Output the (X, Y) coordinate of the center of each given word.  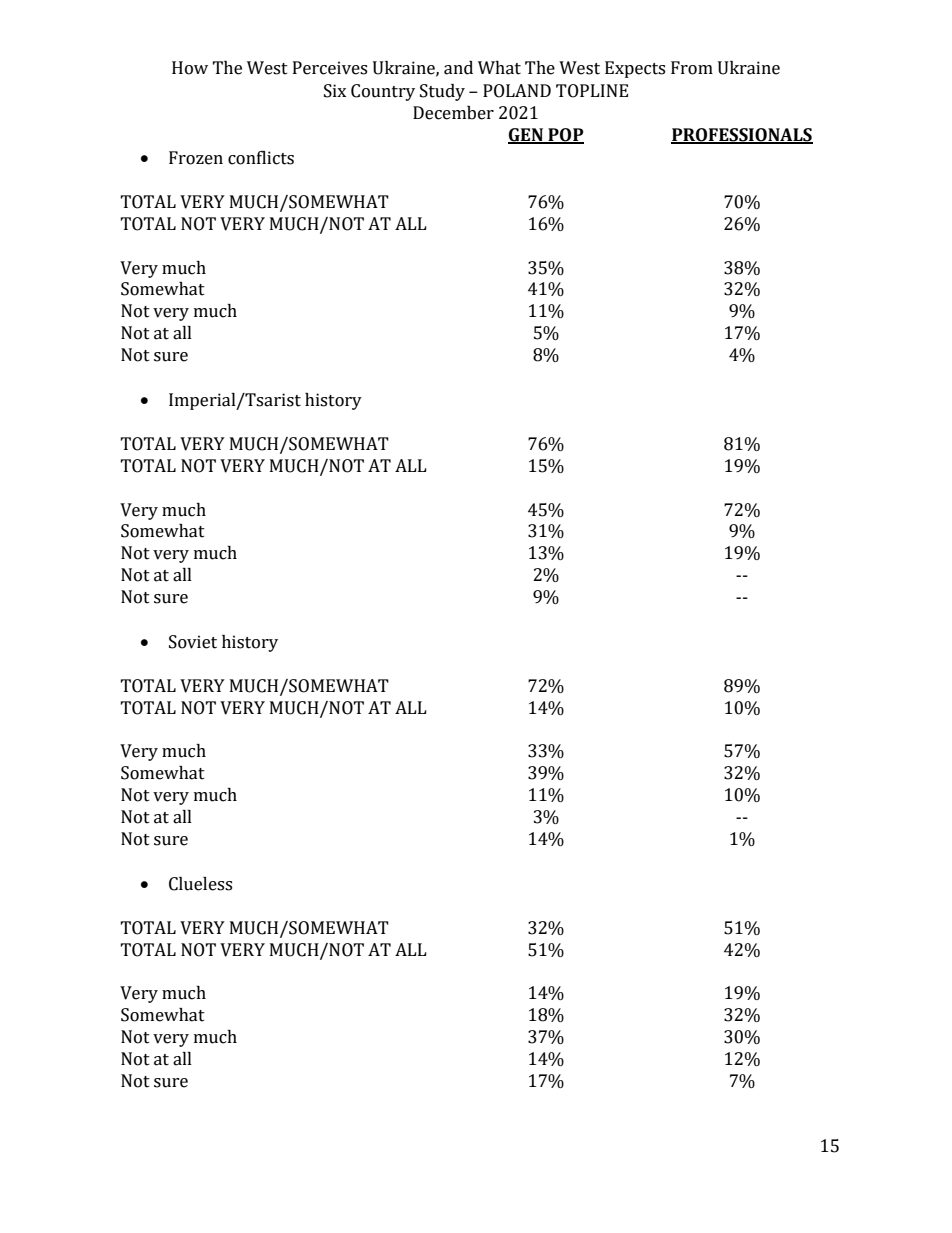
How (190, 68)
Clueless (200, 884)
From (692, 68)
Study (442, 92)
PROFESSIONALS (742, 136)
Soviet (193, 642)
